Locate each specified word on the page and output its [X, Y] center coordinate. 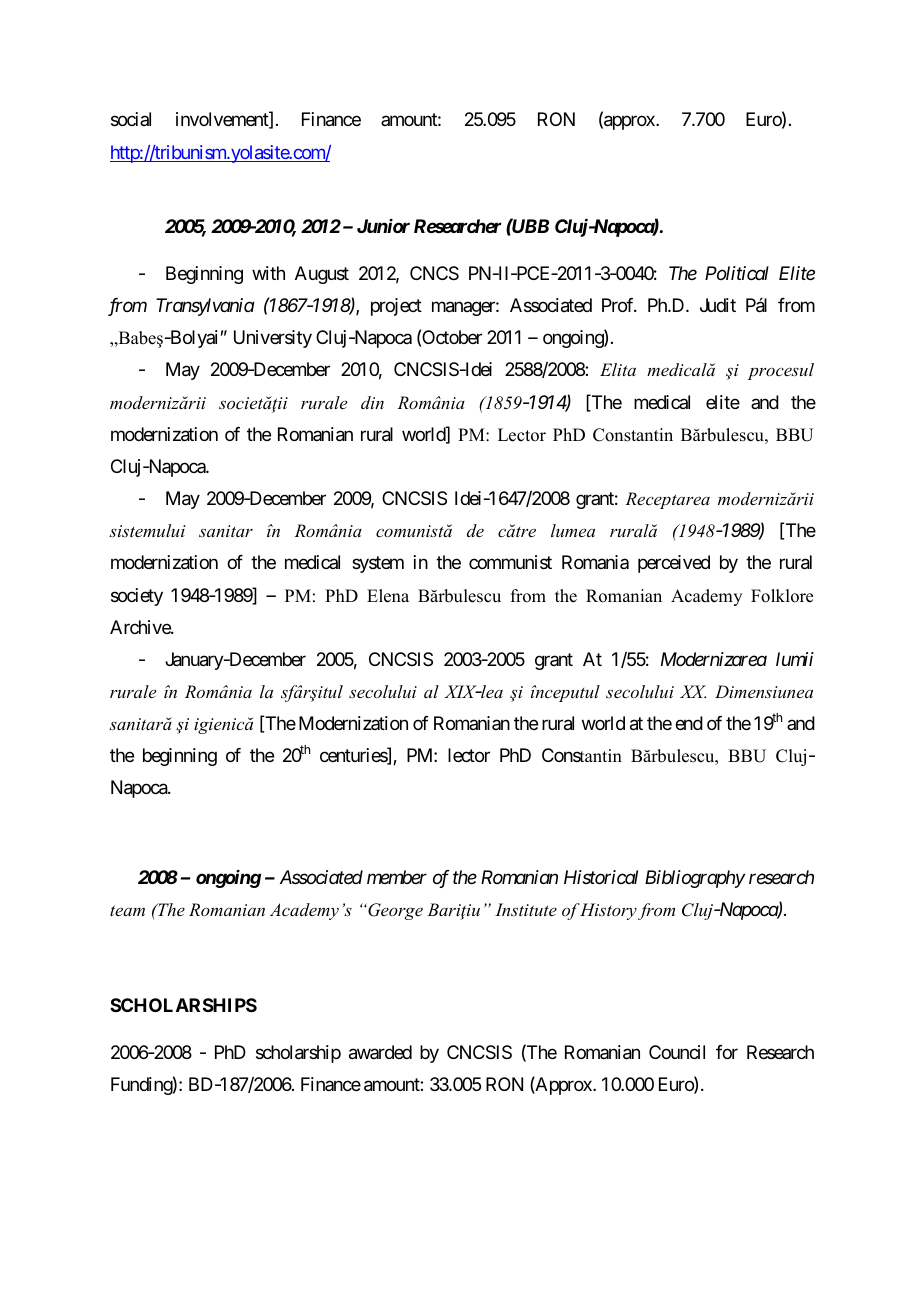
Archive [141, 627]
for [727, 1052]
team [127, 910]
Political [737, 273]
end [689, 723]
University [273, 339]
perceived [674, 564]
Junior [383, 226]
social [131, 119]
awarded [380, 1052]
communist [510, 562]
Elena [388, 596]
